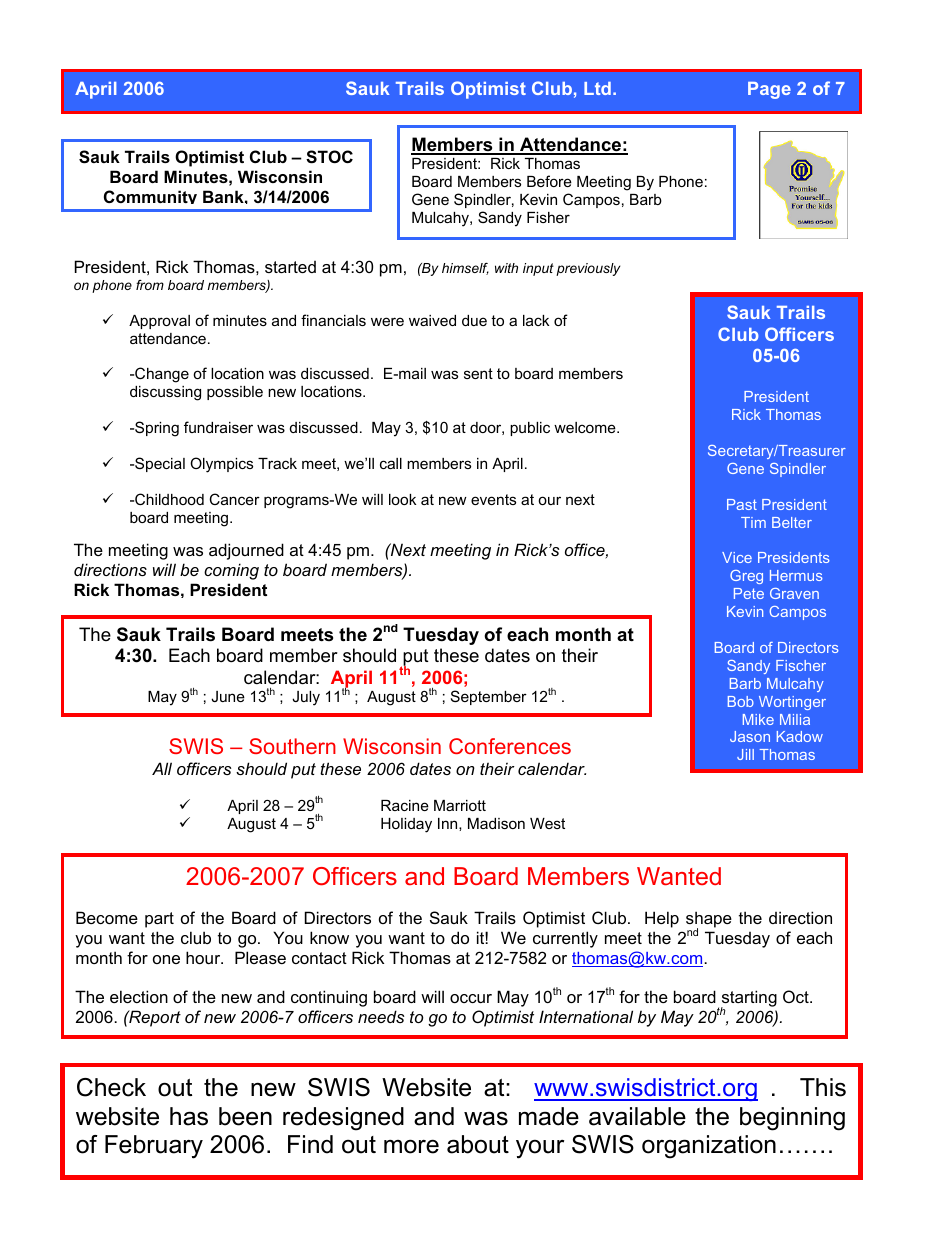 The height and width of the image is (1233, 952). What do you see at coordinates (549, 181) in the image?
I see `Before` at bounding box center [549, 181].
